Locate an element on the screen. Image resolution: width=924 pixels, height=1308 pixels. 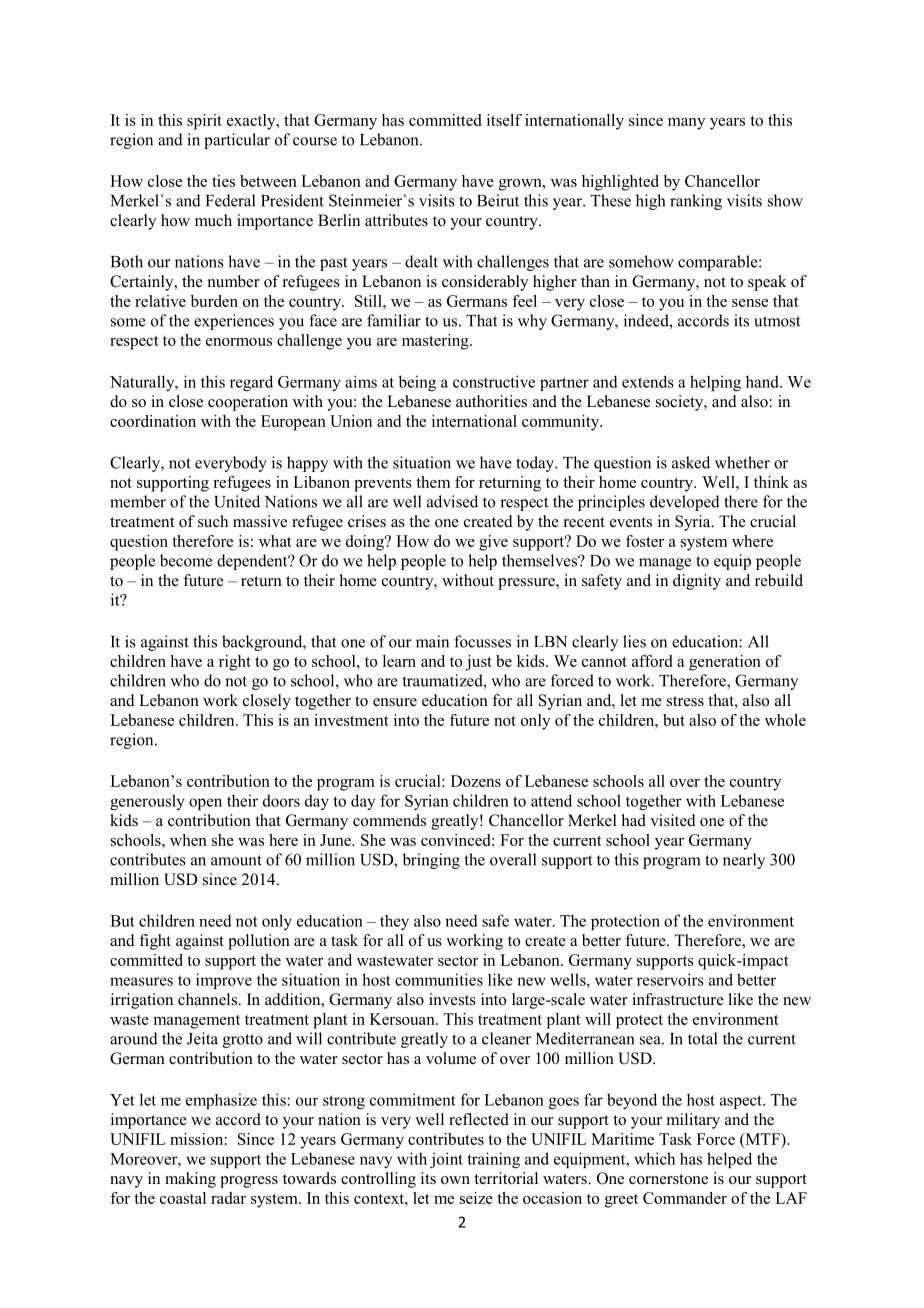
nearly is located at coordinates (744, 861).
